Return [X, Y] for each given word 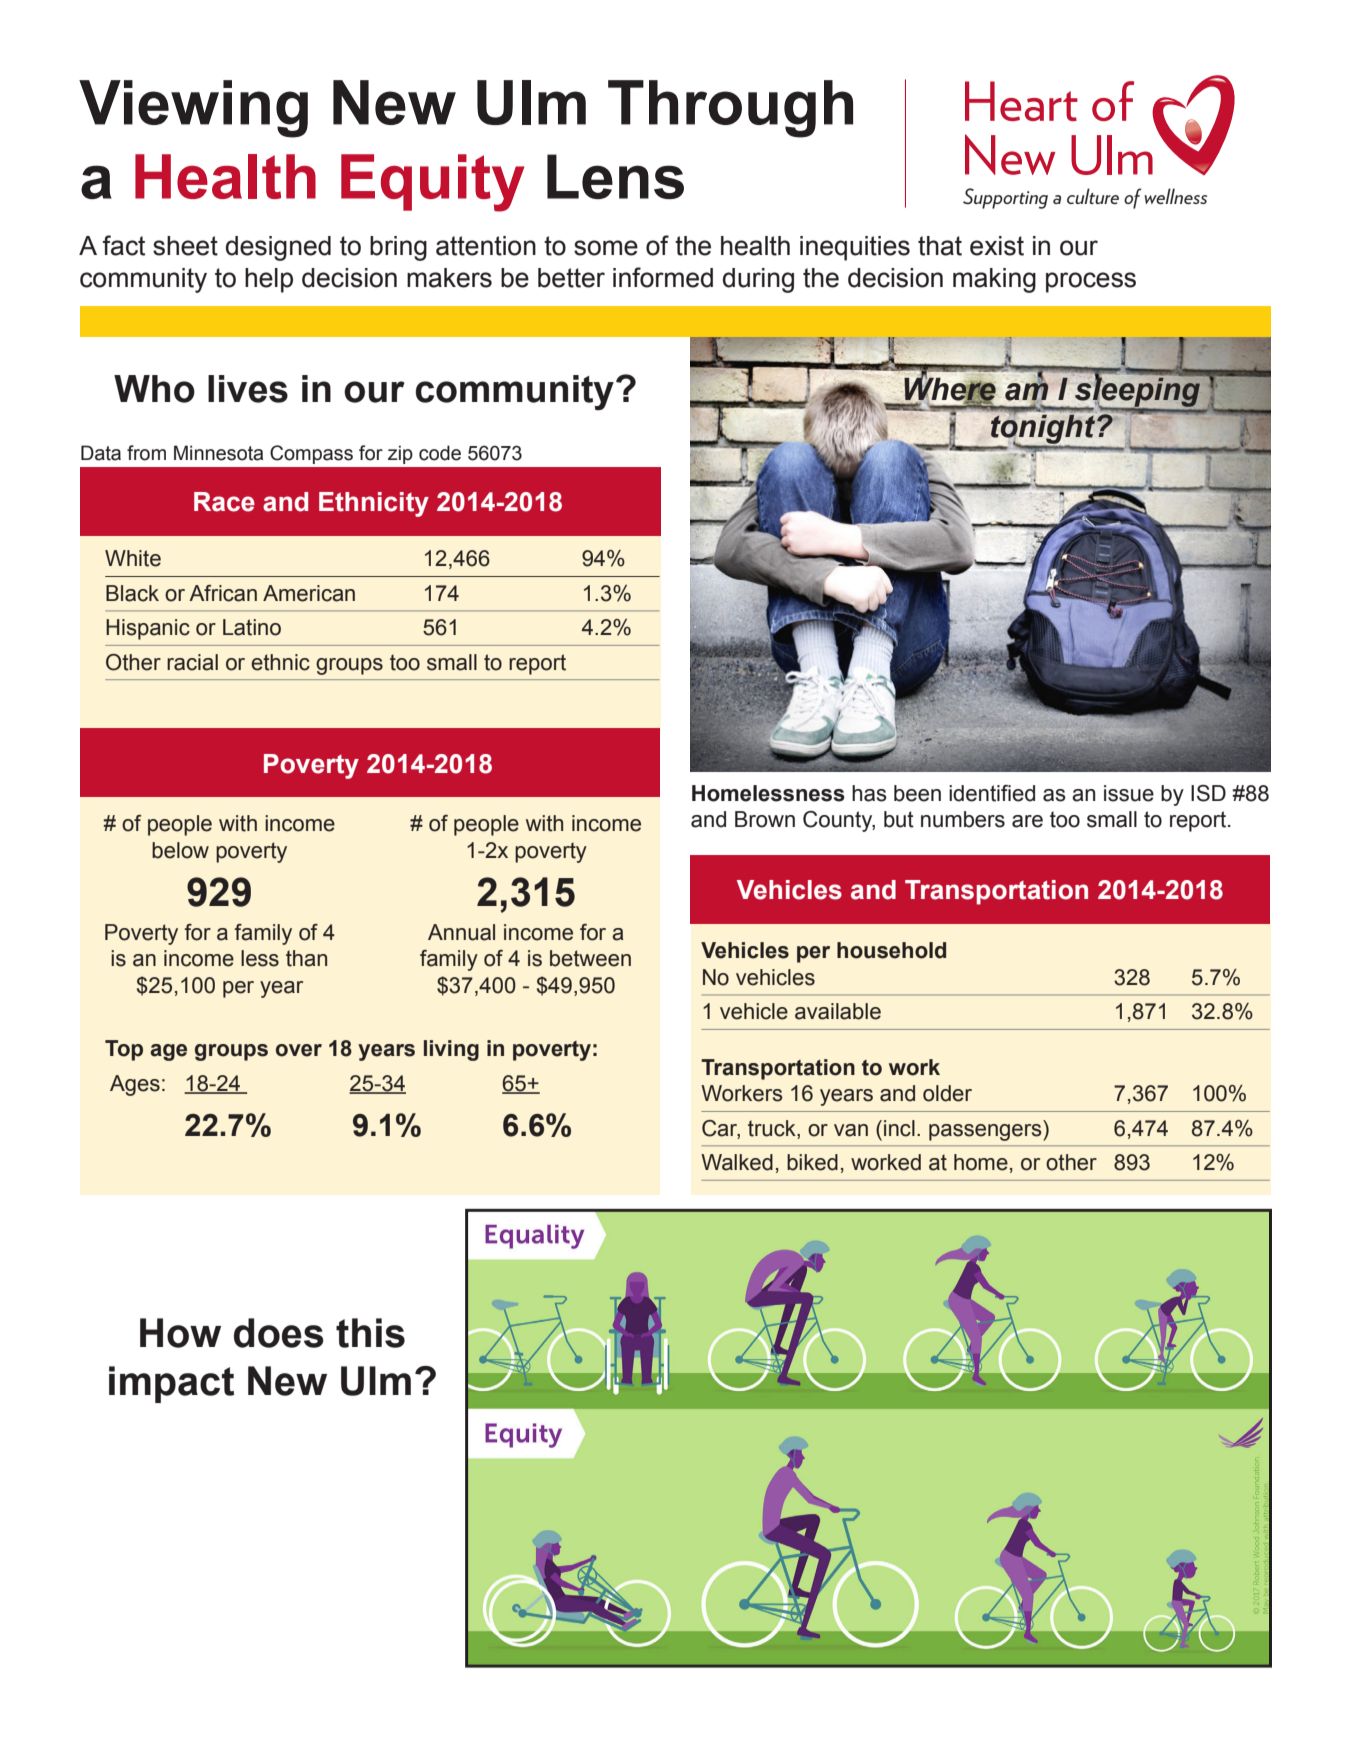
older [947, 1093]
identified [992, 793]
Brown [765, 819]
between [590, 958]
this [370, 1333]
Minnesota [218, 453]
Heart [1021, 101]
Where [950, 389]
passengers [986, 1132]
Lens [615, 176]
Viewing [193, 109]
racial [192, 662]
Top [124, 1050]
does [279, 1333]
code [440, 453]
